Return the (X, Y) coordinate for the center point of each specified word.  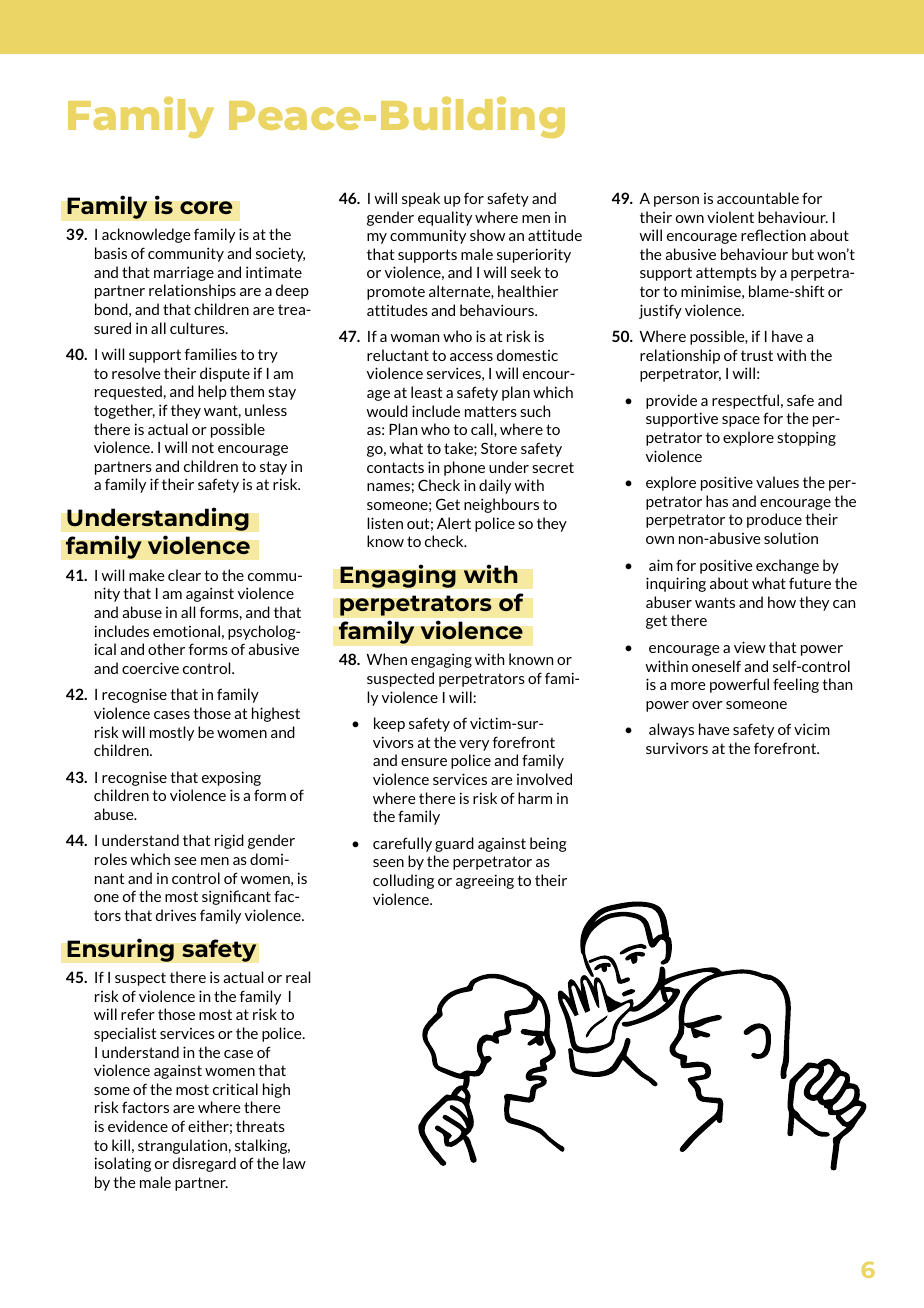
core (206, 208)
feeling (796, 685)
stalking (262, 1146)
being (548, 844)
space (741, 421)
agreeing (485, 881)
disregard (204, 1164)
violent (730, 217)
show (487, 235)
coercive (150, 668)
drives (176, 915)
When (386, 659)
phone (464, 468)
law (294, 1163)
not (203, 447)
